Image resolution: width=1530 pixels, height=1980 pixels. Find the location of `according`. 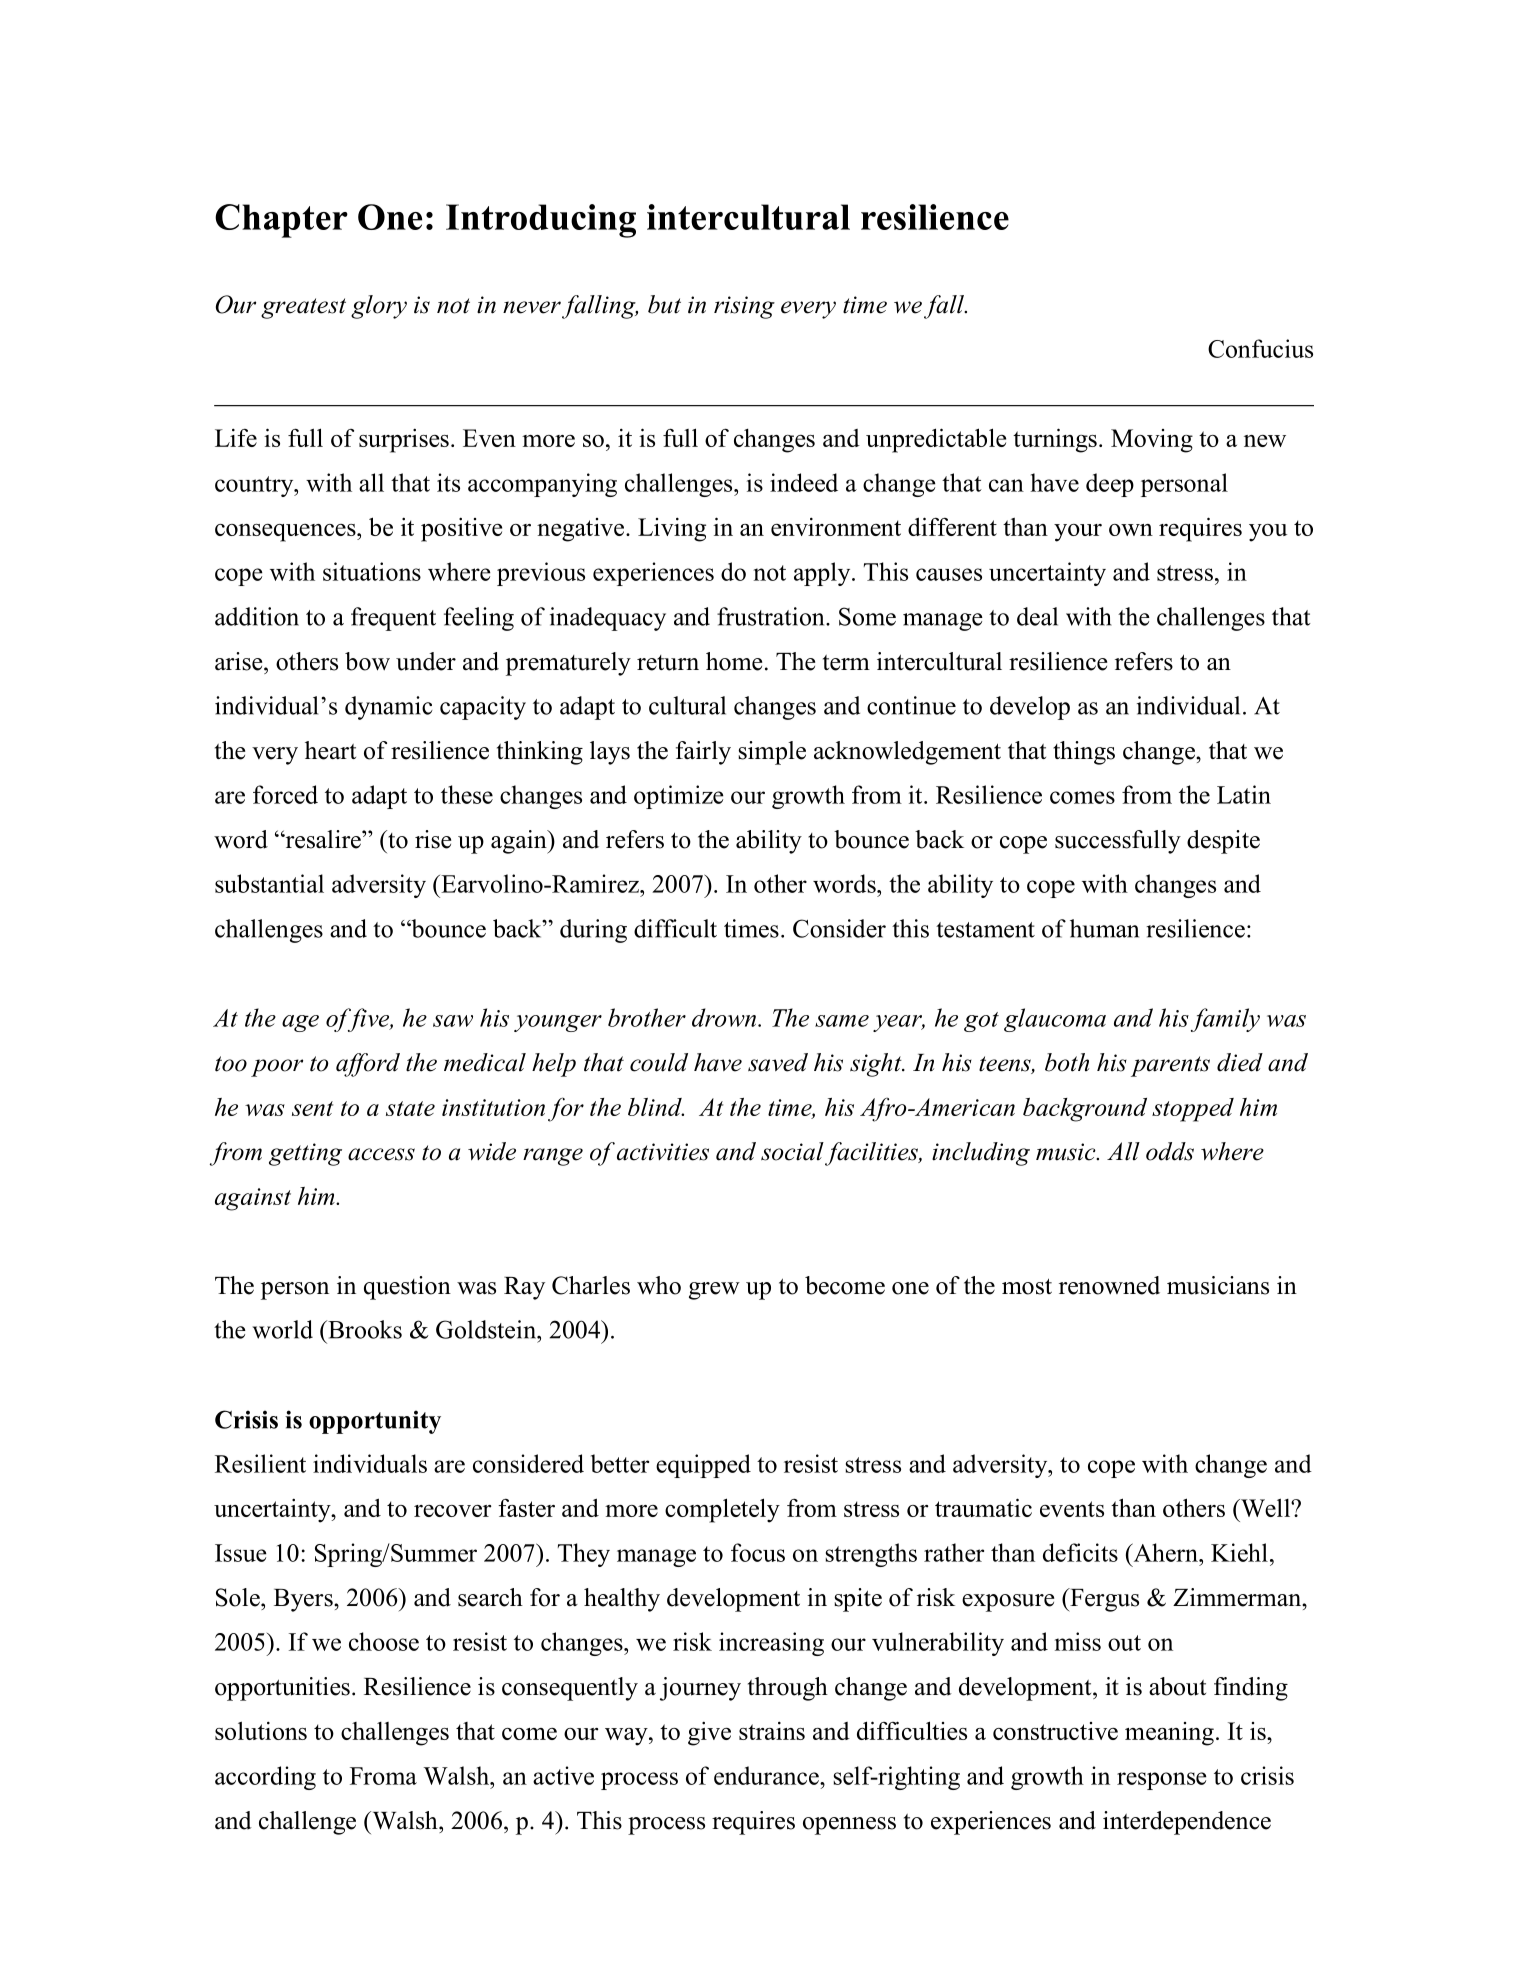

according is located at coordinates (265, 1778).
